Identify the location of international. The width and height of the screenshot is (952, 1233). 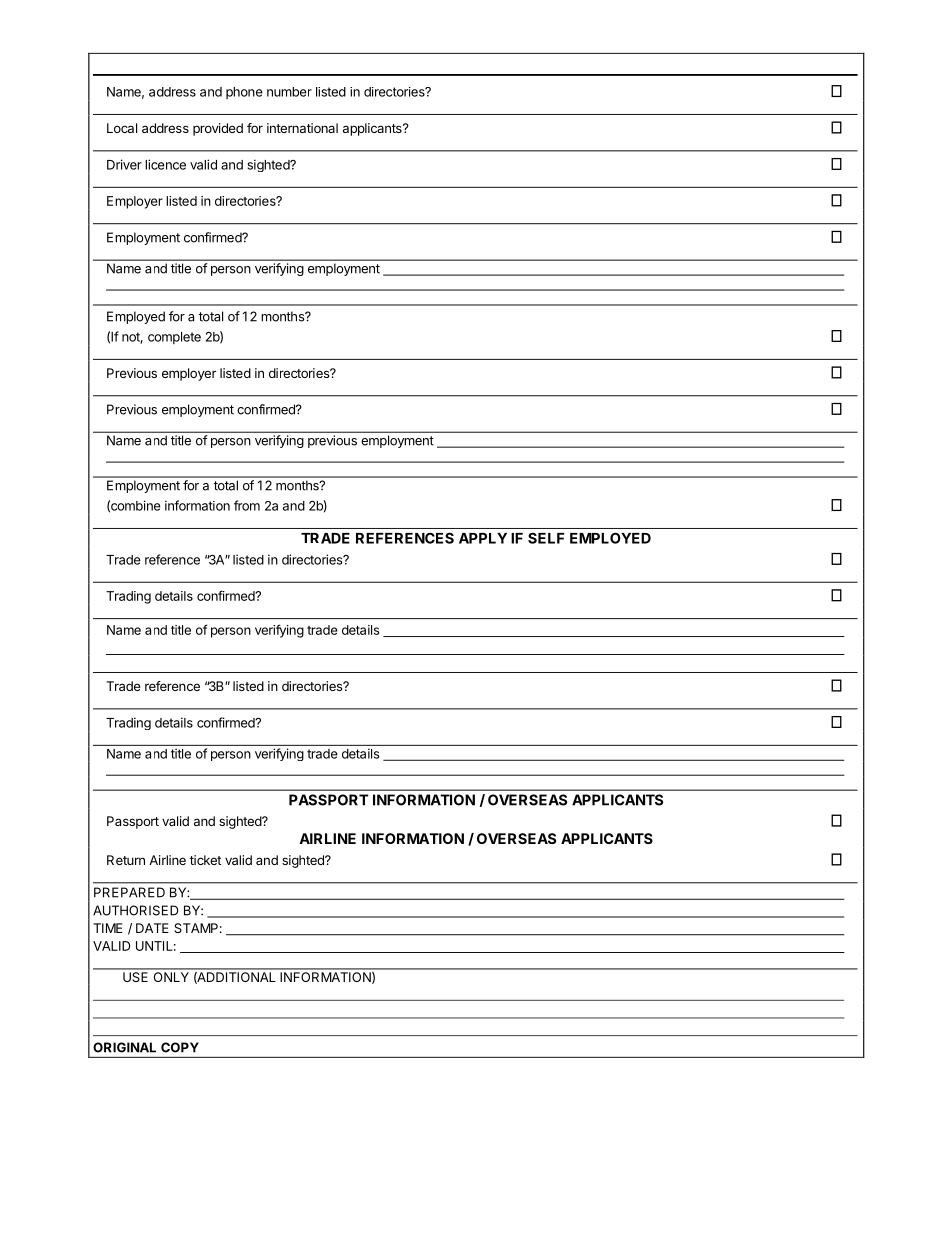
(302, 128).
